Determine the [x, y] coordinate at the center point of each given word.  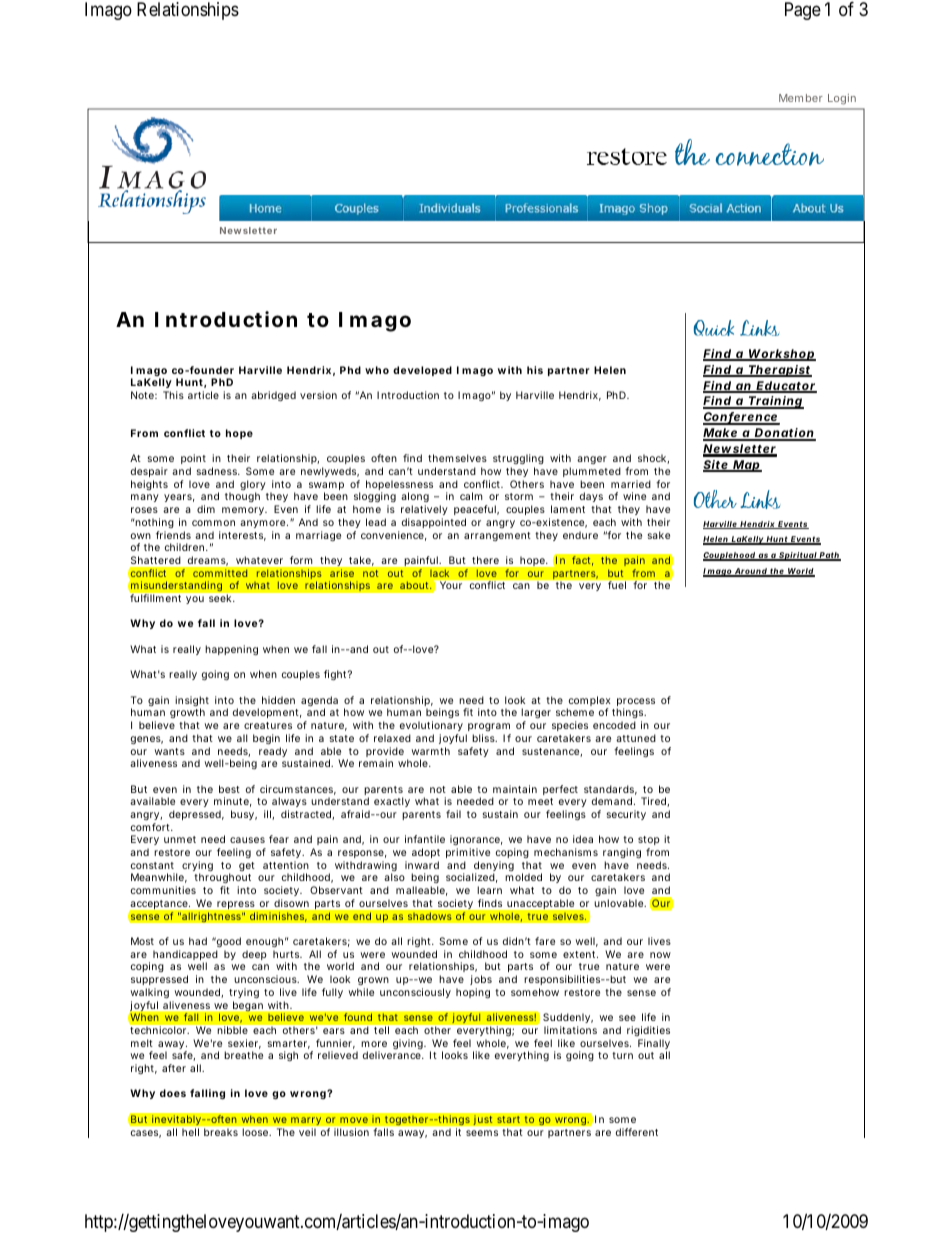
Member [801, 98]
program [489, 727]
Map [746, 466]
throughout [222, 880]
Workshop [781, 355]
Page [803, 11]
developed [422, 371]
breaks [221, 1132]
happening [231, 650]
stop [649, 842]
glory [253, 486]
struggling [518, 461]
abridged [273, 396]
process [636, 703]
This [173, 395]
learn [489, 890]
